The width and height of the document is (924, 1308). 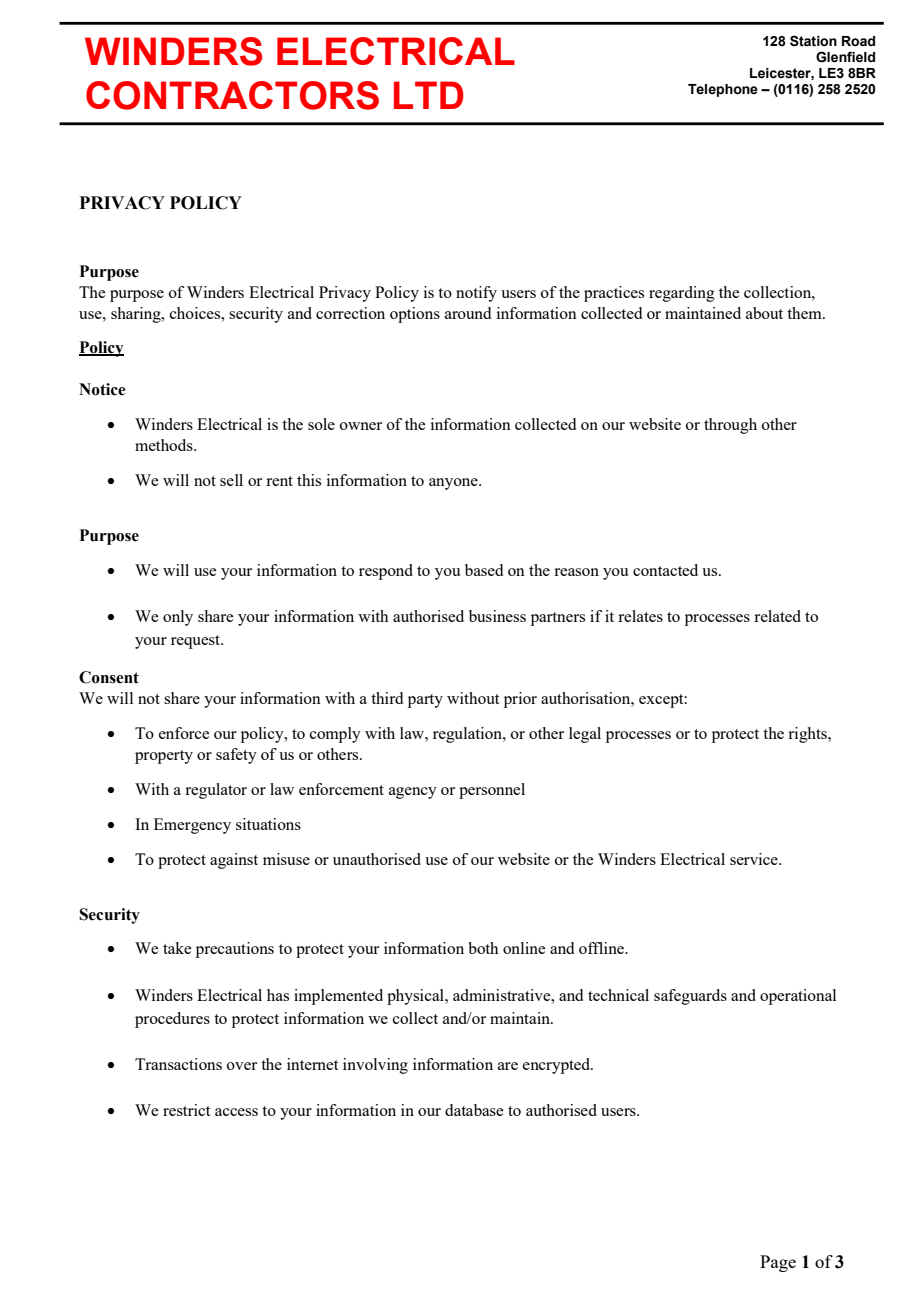 What do you see at coordinates (723, 90) in the document?
I see `Telephone` at bounding box center [723, 90].
